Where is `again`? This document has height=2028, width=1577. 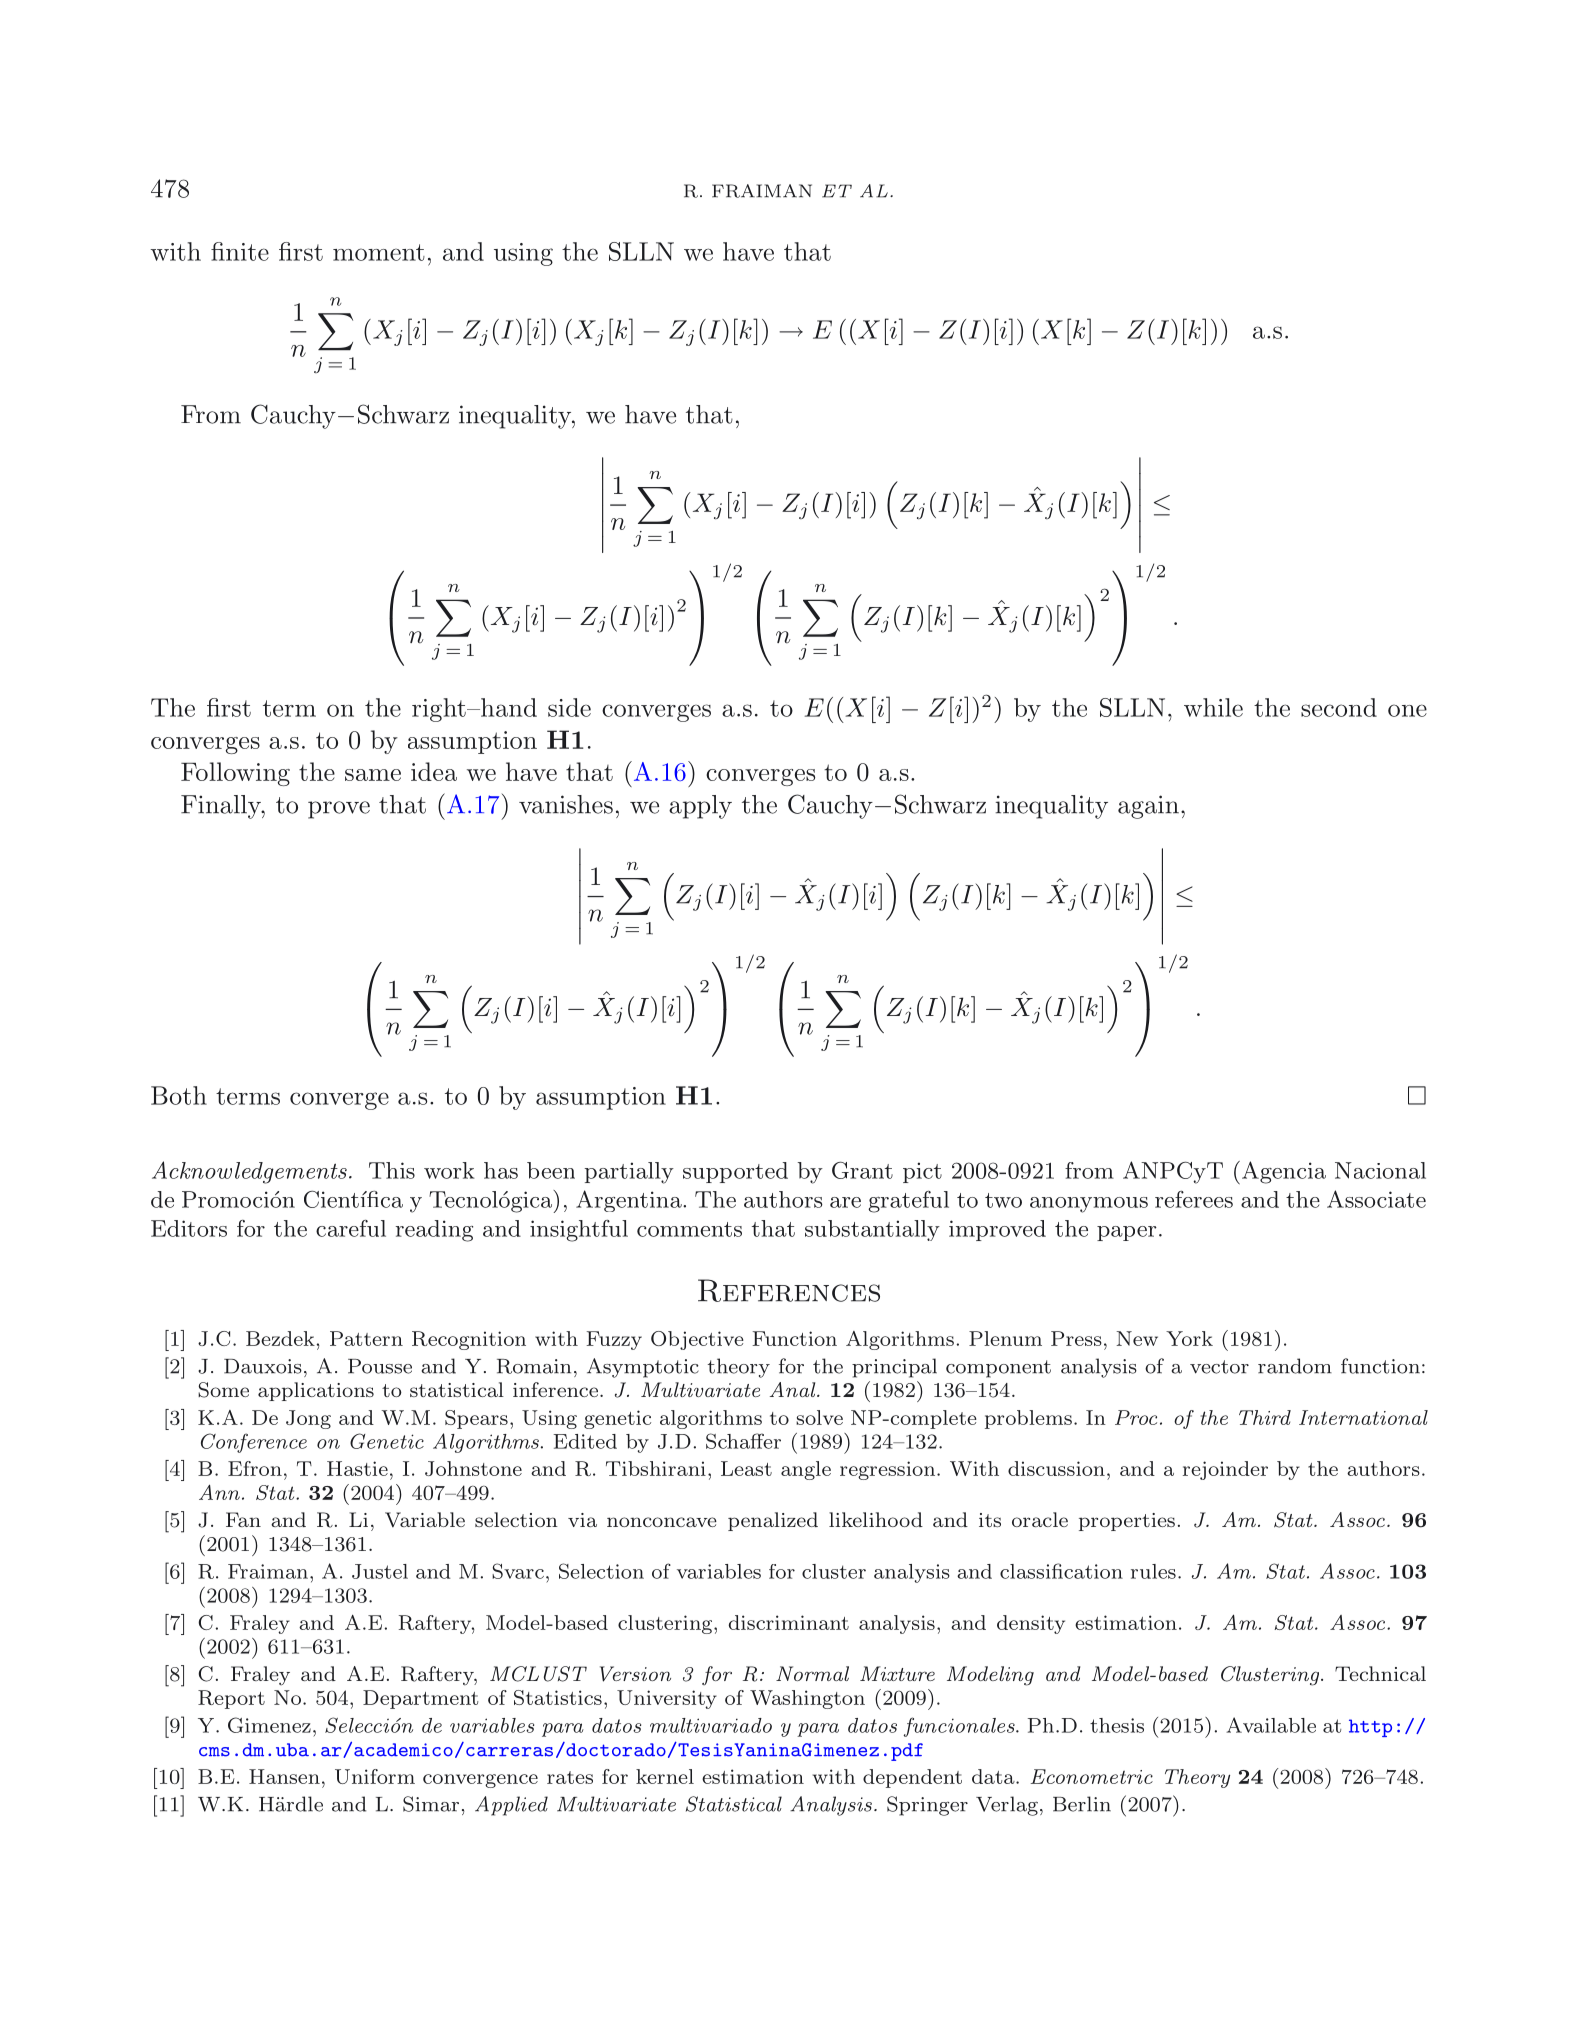 again is located at coordinates (1148, 807).
